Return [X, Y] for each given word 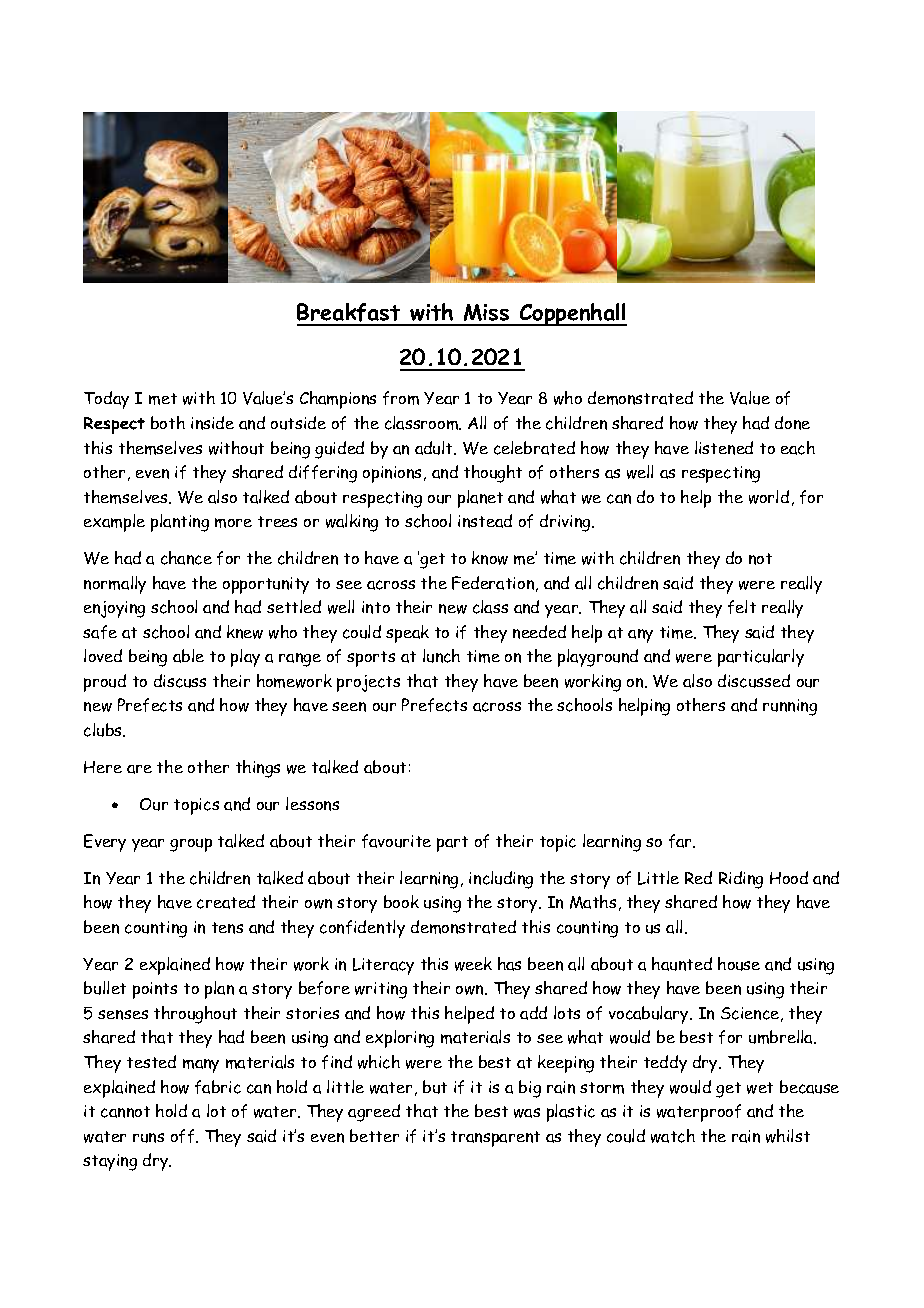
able [188, 656]
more [233, 523]
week [473, 964]
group [191, 845]
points [155, 990]
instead [485, 521]
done [792, 423]
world [769, 497]
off [184, 1136]
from [401, 398]
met [163, 399]
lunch [441, 656]
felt [742, 607]
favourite [396, 841]
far [681, 841]
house [739, 964]
